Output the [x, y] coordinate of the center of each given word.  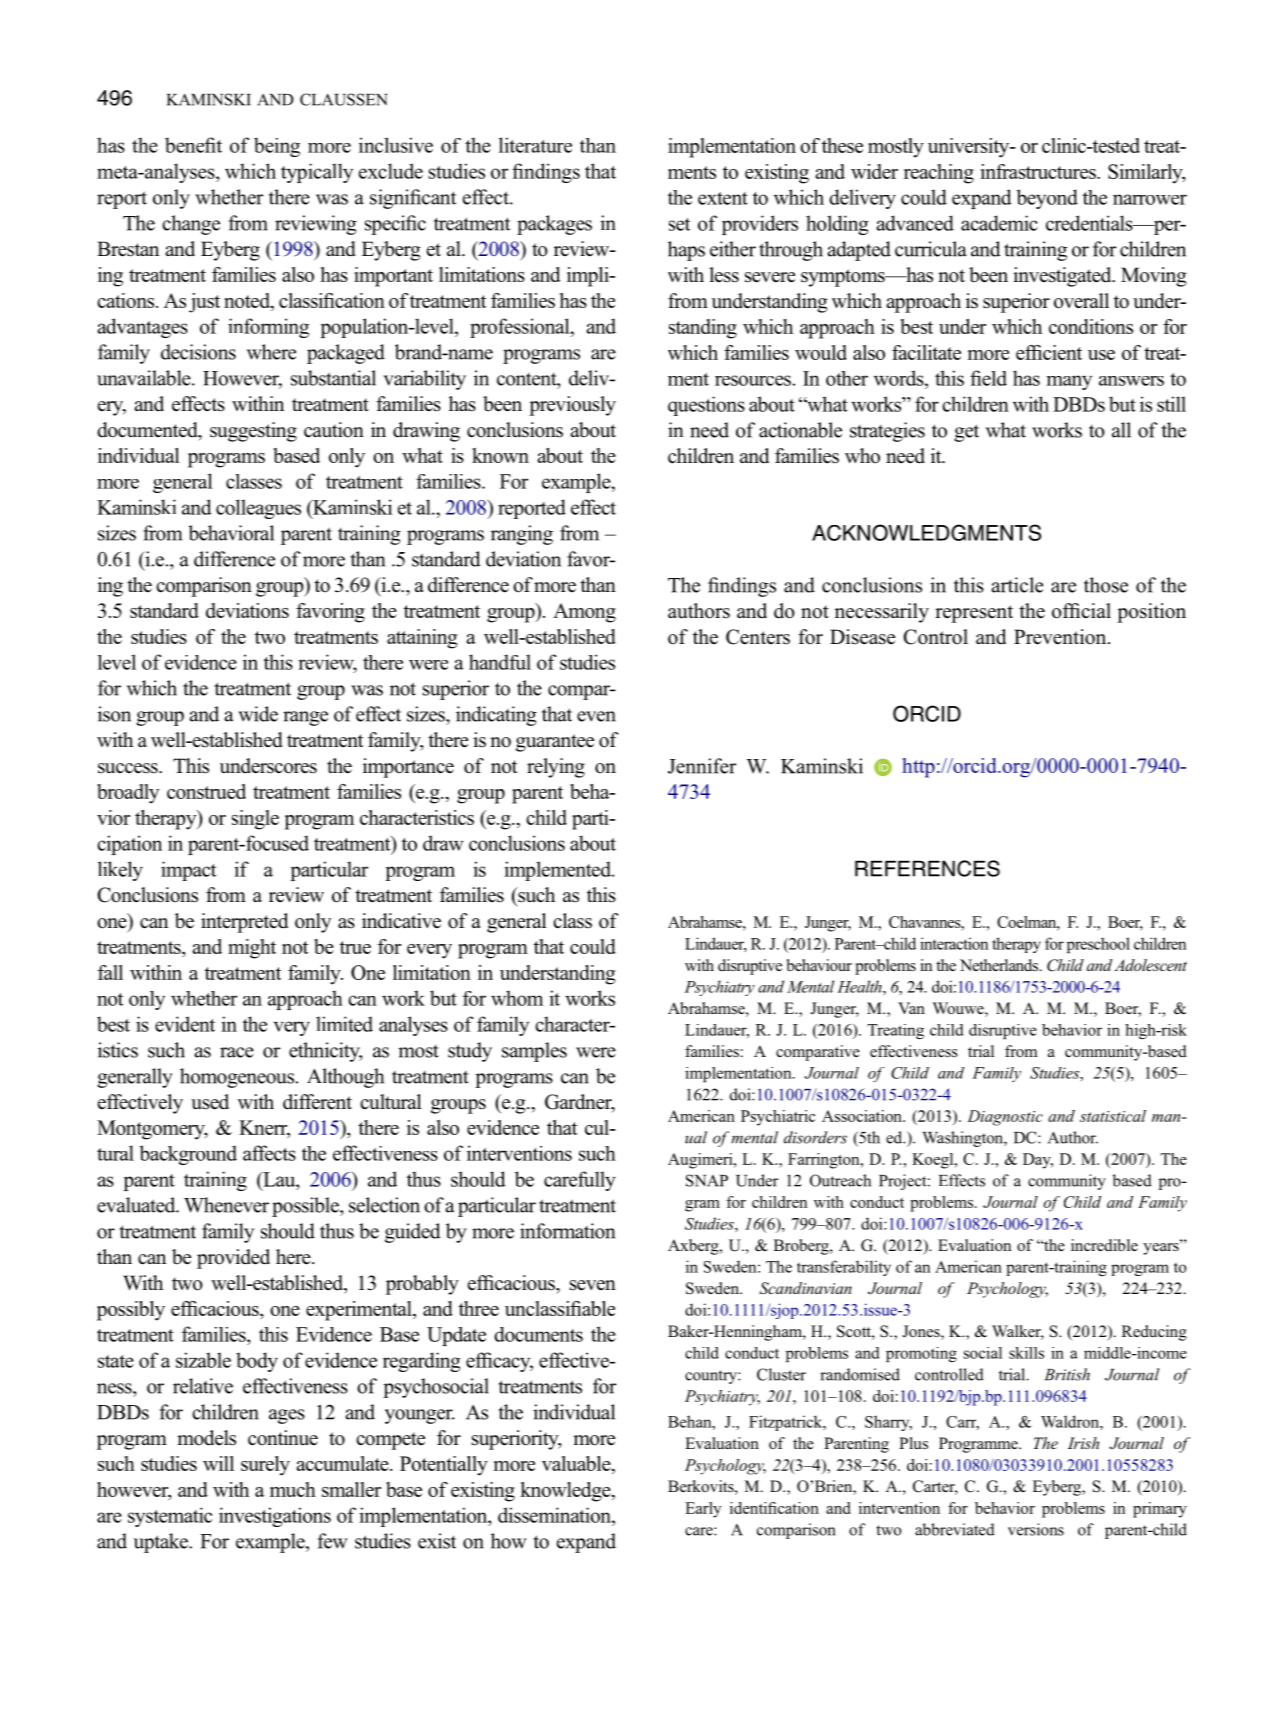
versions [1036, 1529]
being [277, 147]
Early [703, 1510]
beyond [1047, 199]
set [679, 224]
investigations [275, 1517]
